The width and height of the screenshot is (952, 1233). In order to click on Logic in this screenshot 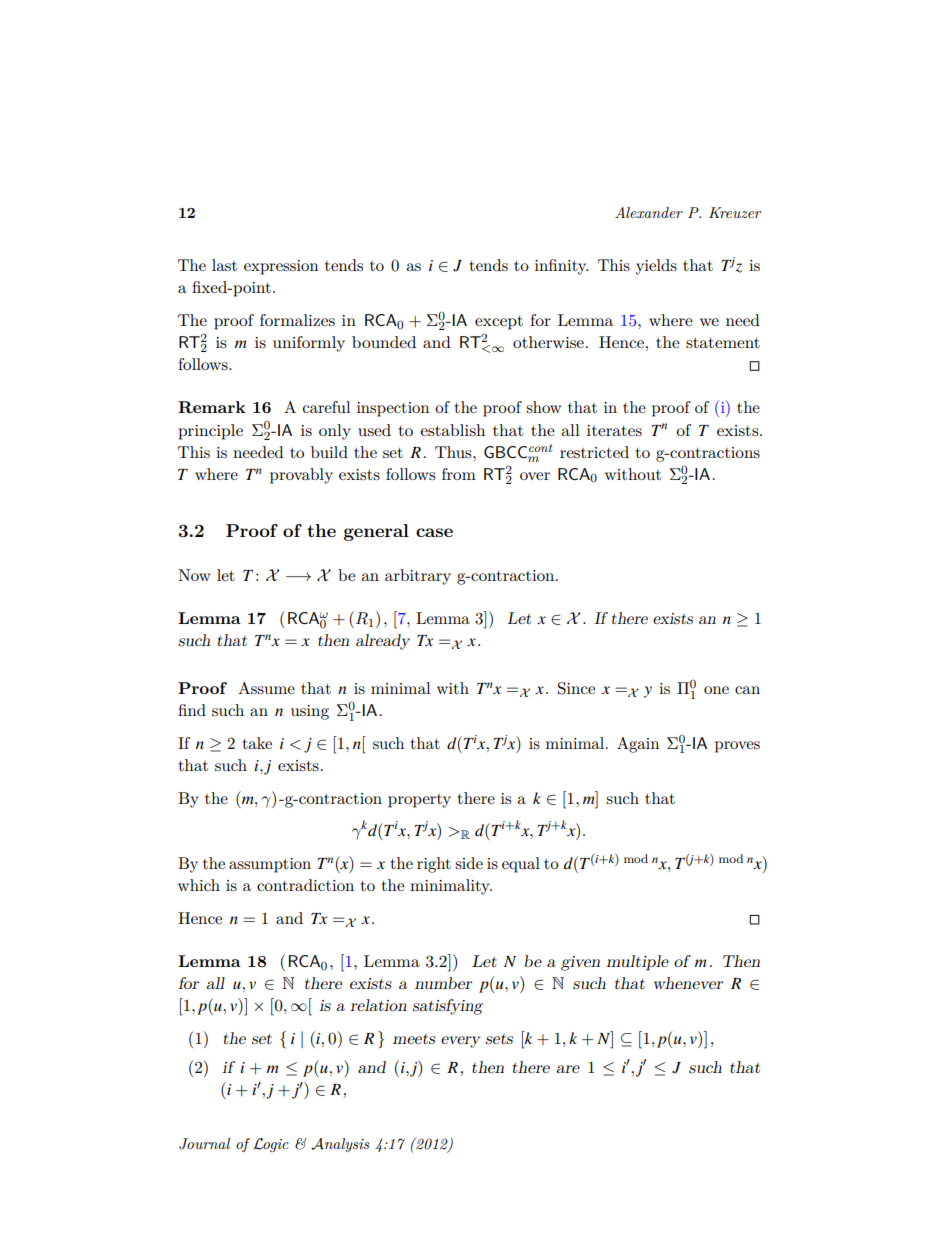, I will do `click(271, 1145)`.
